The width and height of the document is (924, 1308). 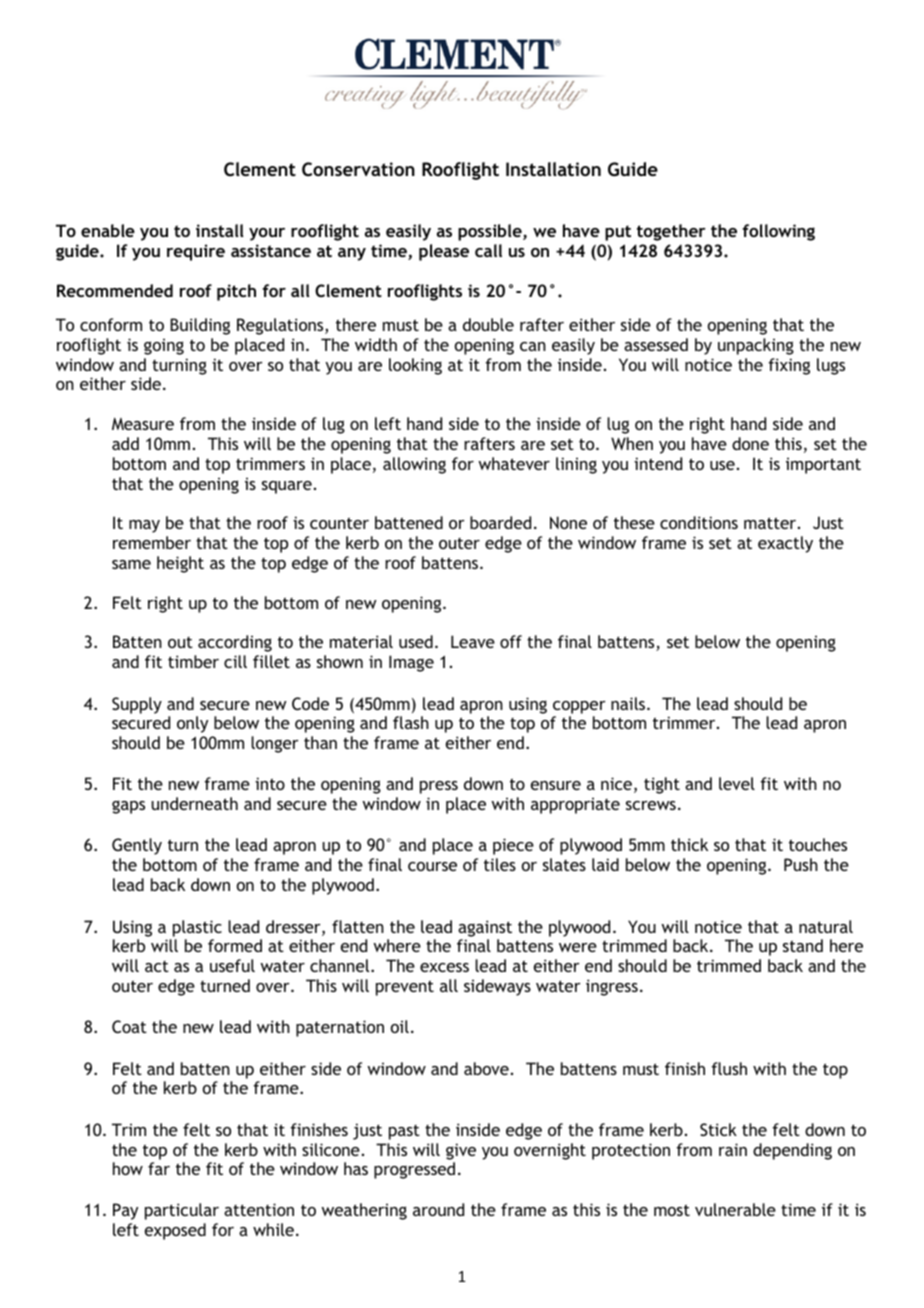 What do you see at coordinates (491, 232) in the document?
I see `possible` at bounding box center [491, 232].
